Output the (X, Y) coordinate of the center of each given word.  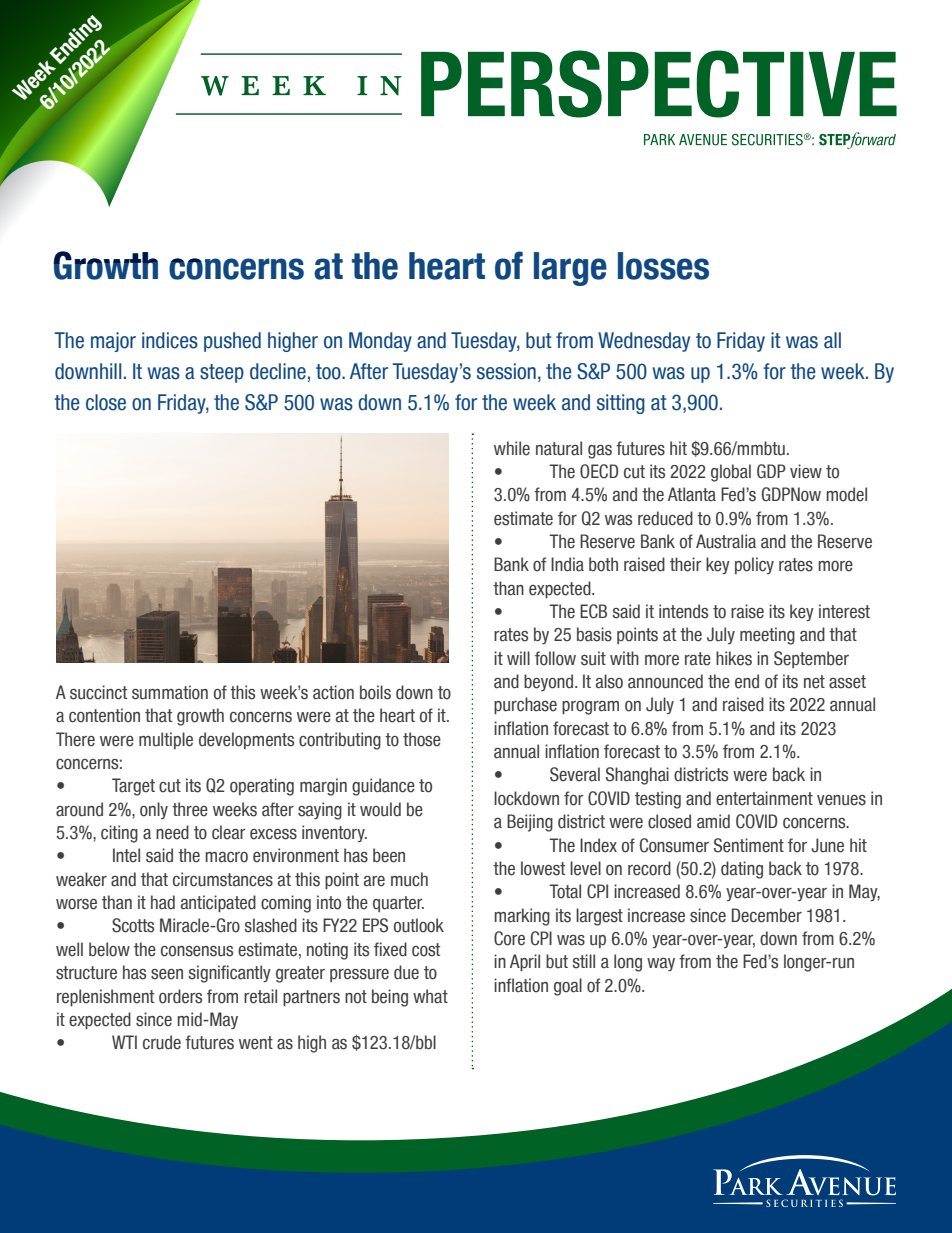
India (567, 564)
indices (170, 340)
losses (663, 266)
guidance (383, 787)
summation (170, 692)
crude (162, 1042)
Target (133, 787)
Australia (726, 541)
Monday (380, 342)
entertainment (764, 798)
